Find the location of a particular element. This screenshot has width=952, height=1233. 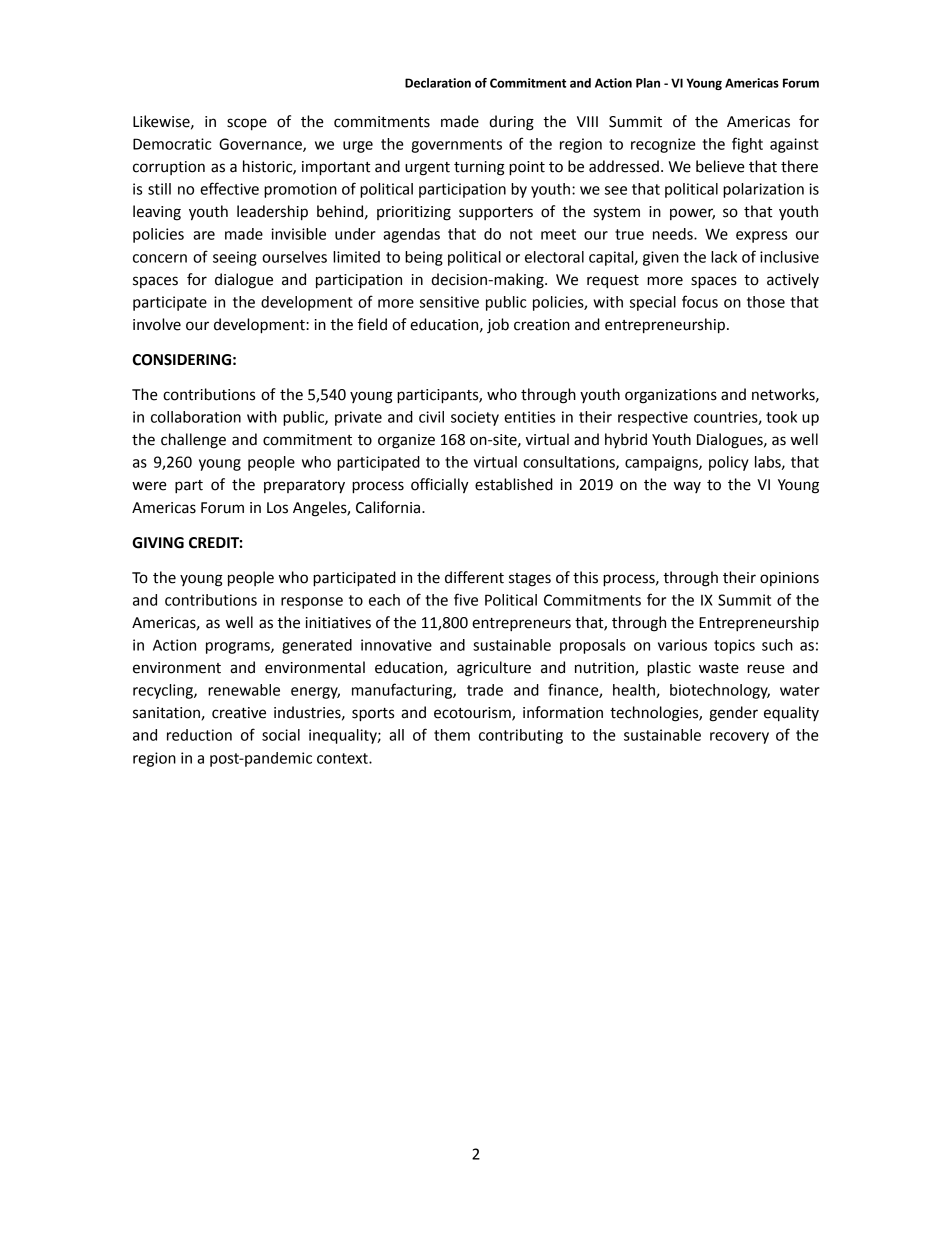

focus is located at coordinates (700, 301).
